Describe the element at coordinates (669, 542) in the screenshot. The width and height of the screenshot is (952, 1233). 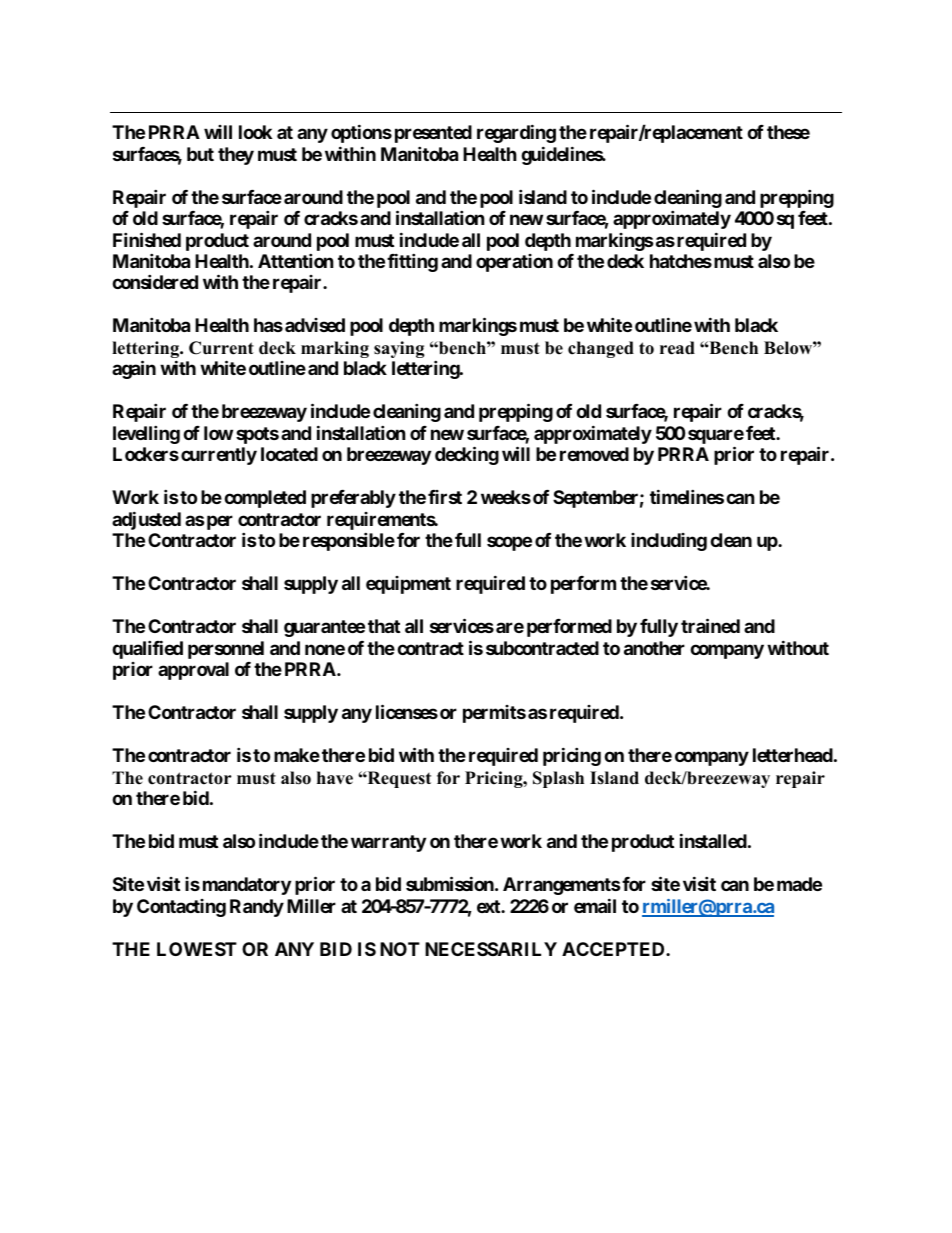
I see `including` at that location.
